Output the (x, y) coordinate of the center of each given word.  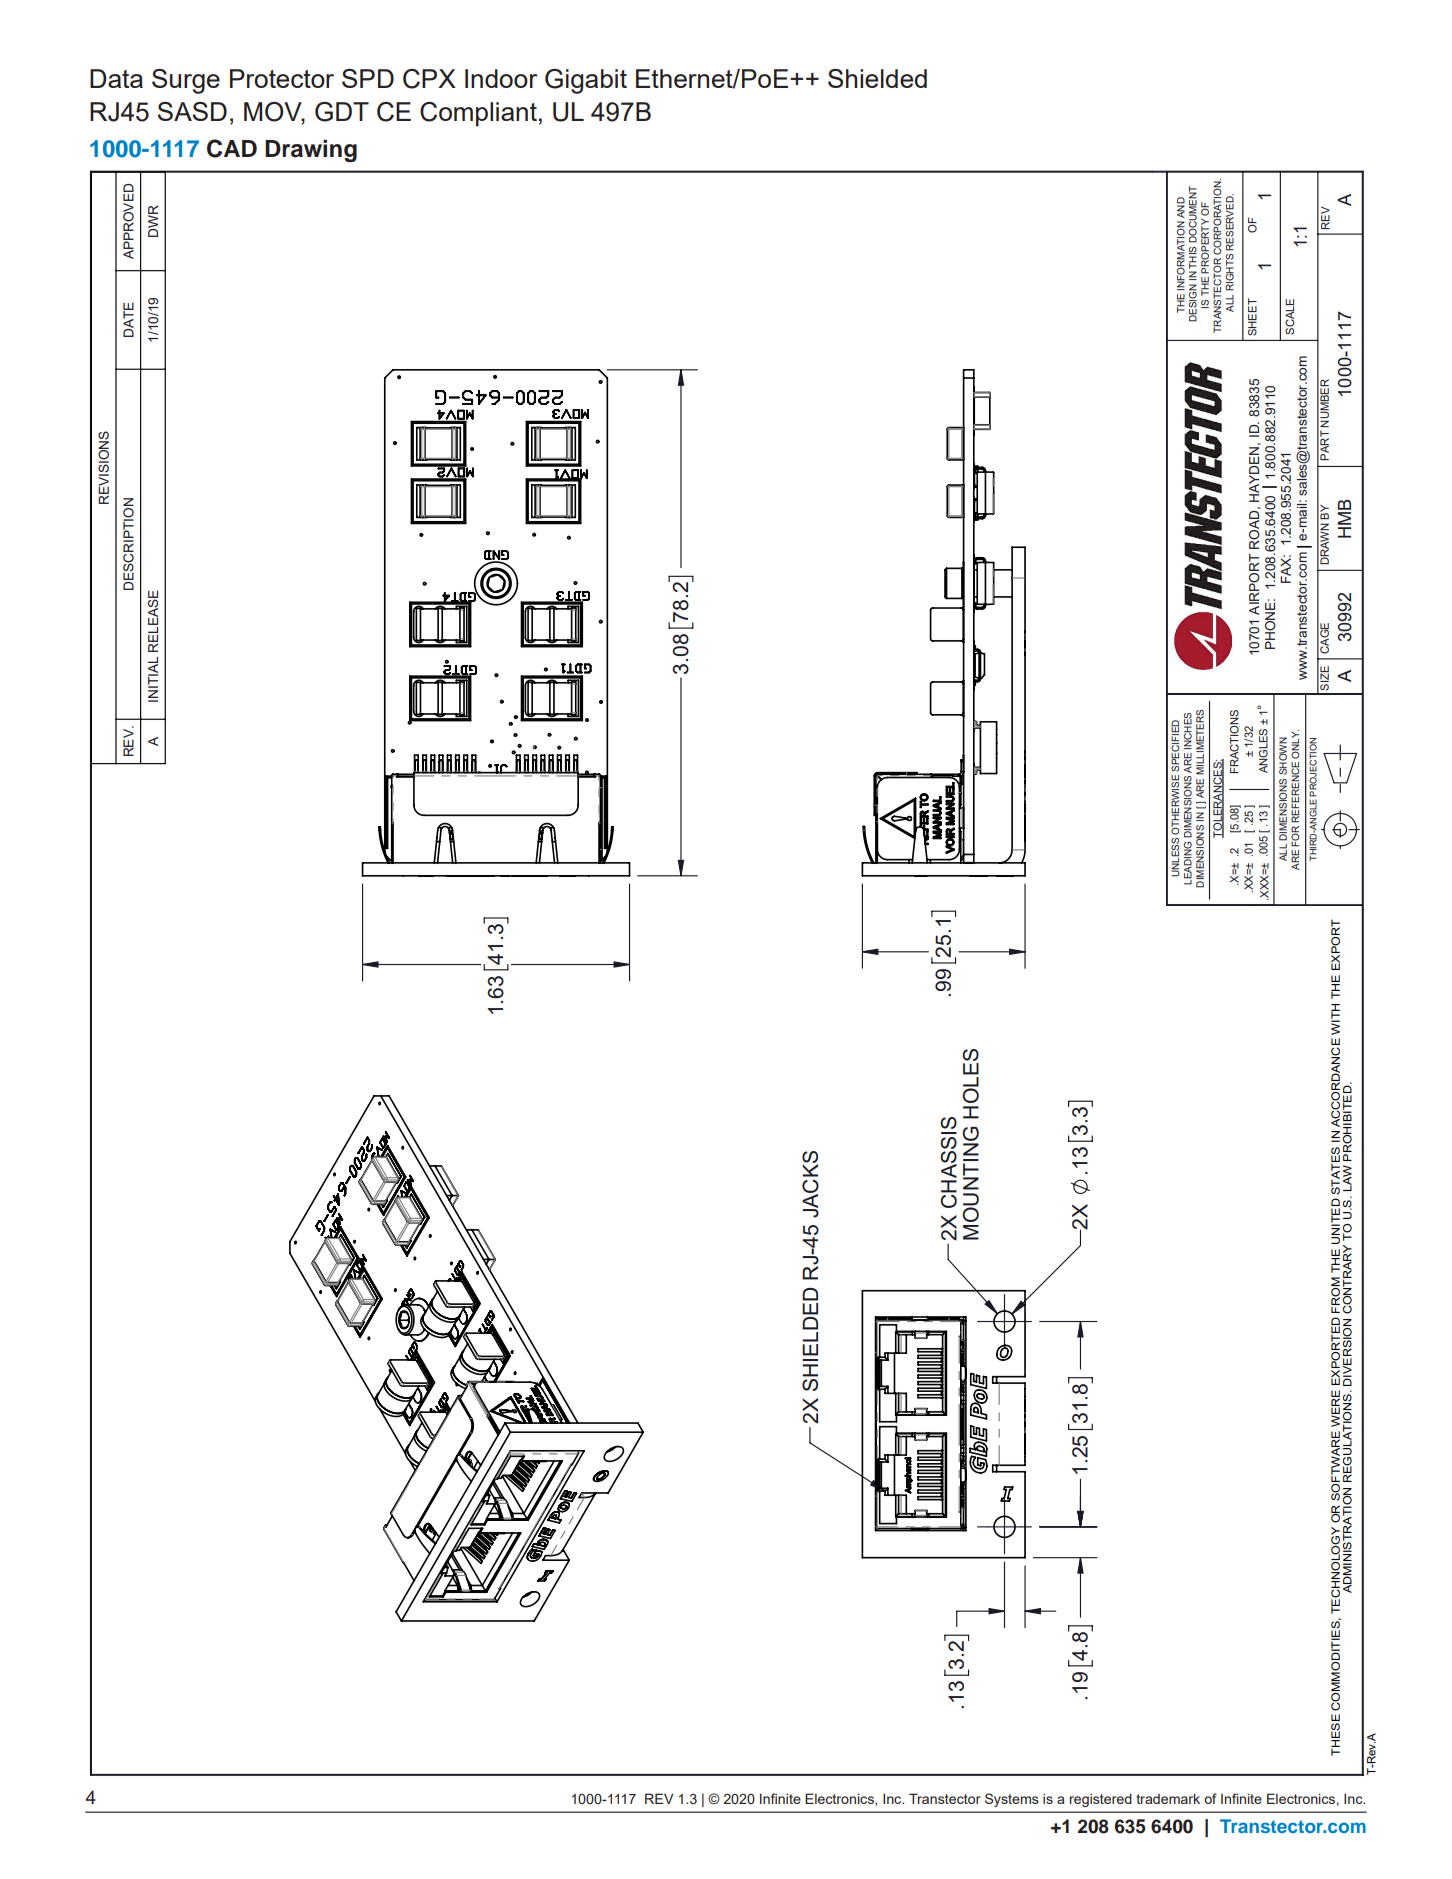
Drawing (311, 150)
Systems (1012, 1800)
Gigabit (586, 81)
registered (1101, 1800)
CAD (232, 148)
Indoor (501, 78)
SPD (368, 78)
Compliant (478, 114)
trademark (1168, 1798)
